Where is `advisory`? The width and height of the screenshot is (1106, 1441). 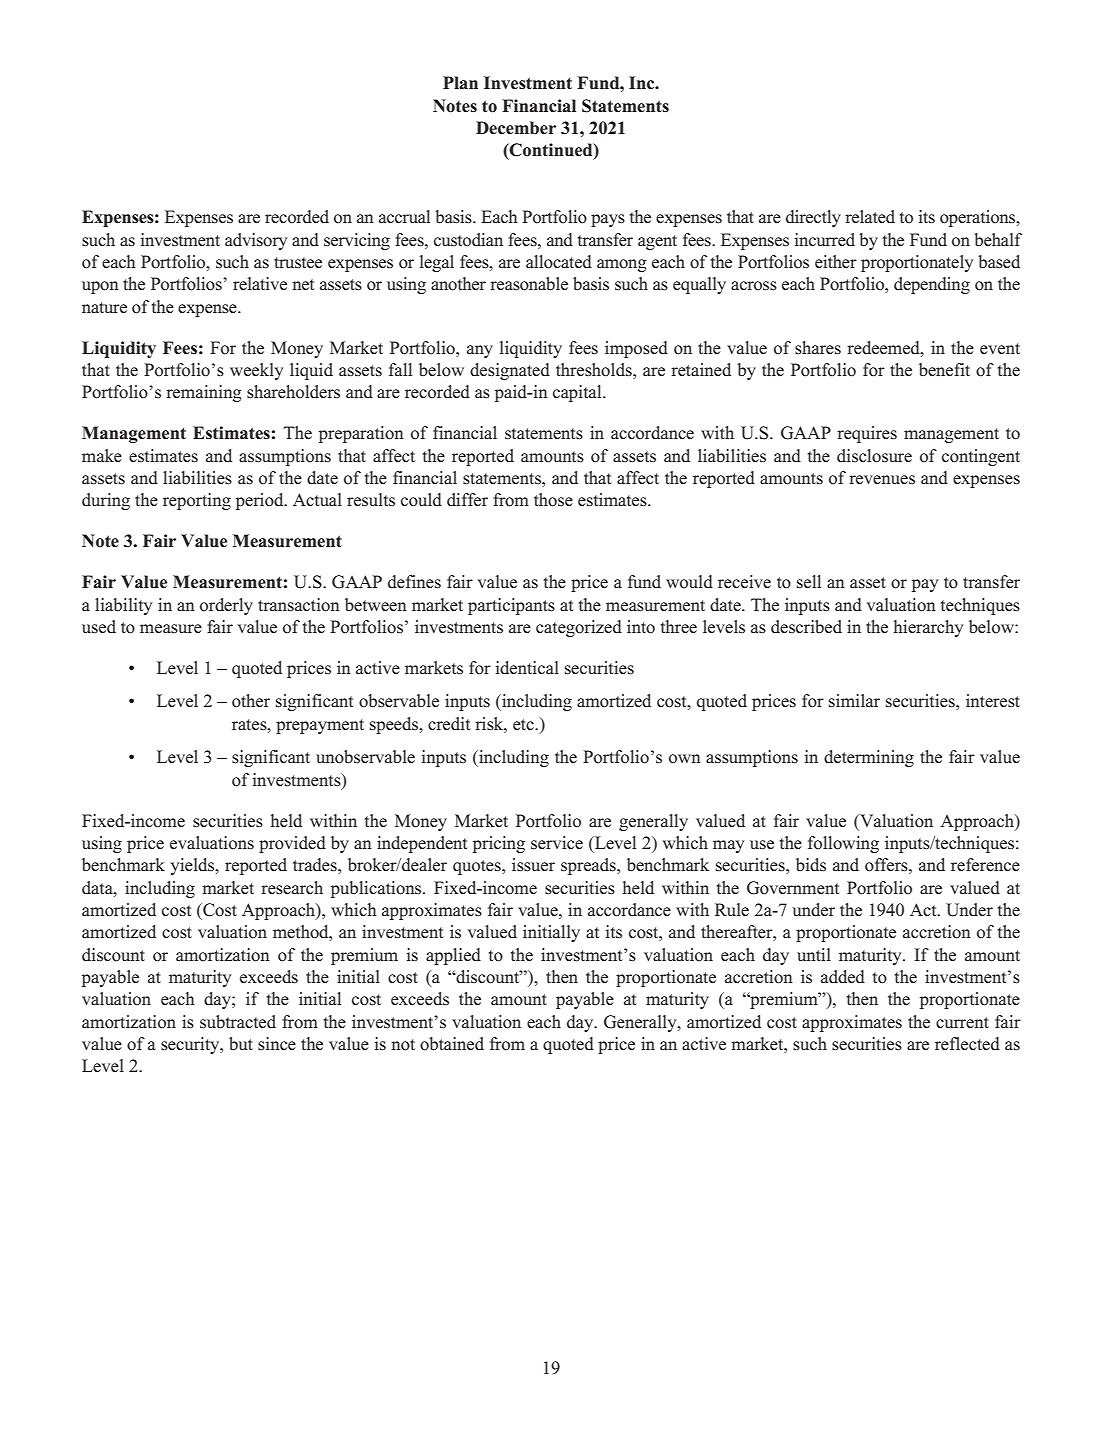 advisory is located at coordinates (256, 241).
